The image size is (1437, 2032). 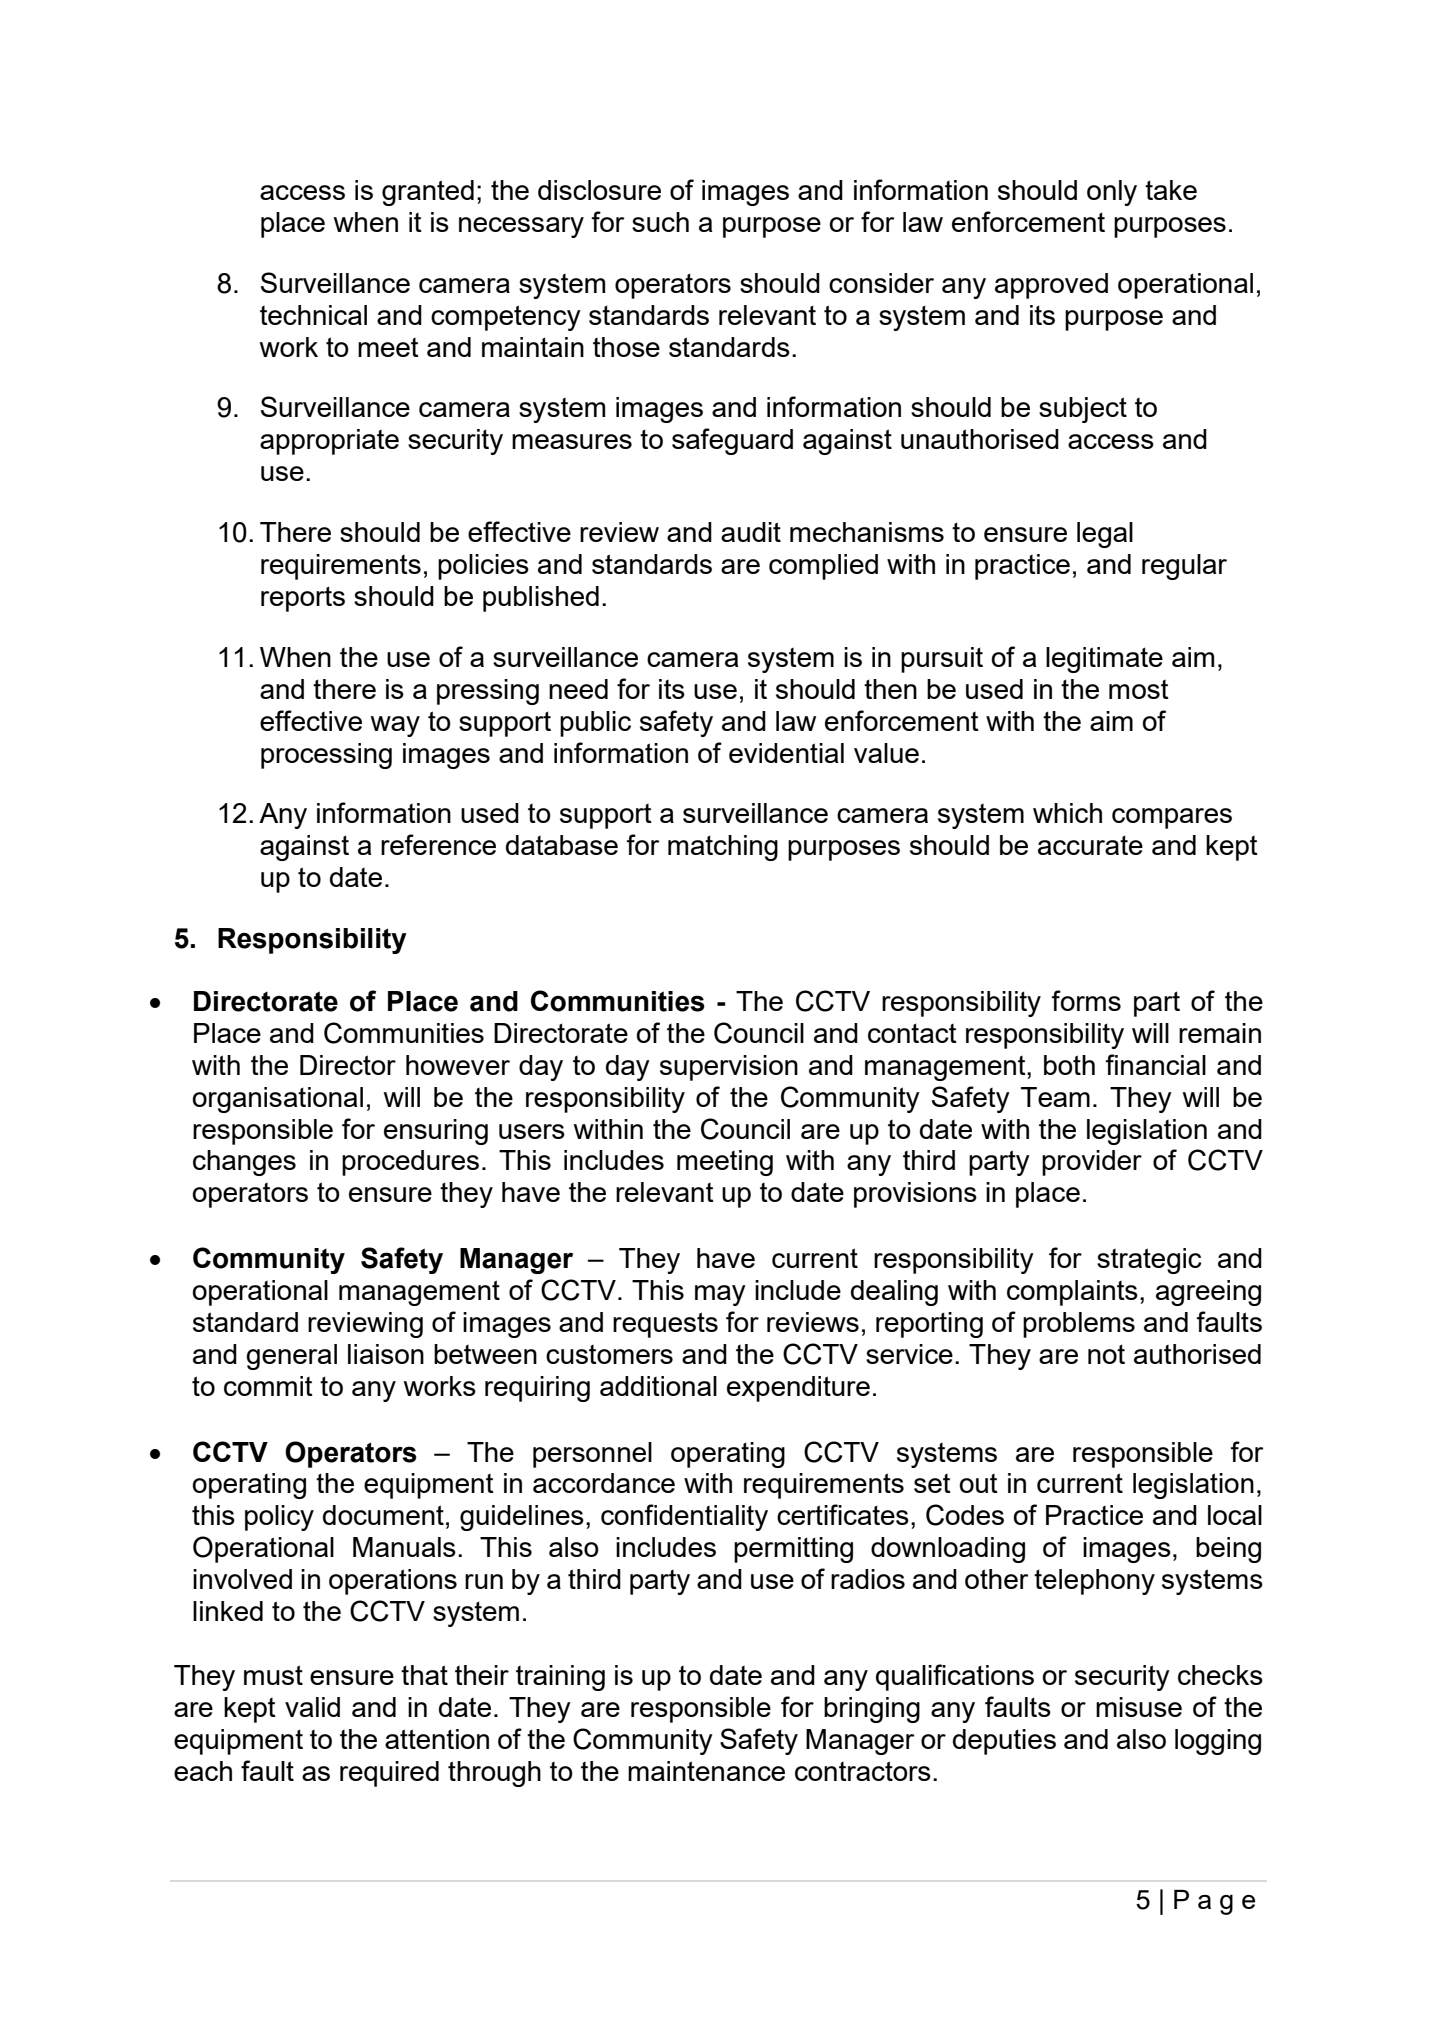 I want to click on maintenance, so click(x=706, y=1771).
